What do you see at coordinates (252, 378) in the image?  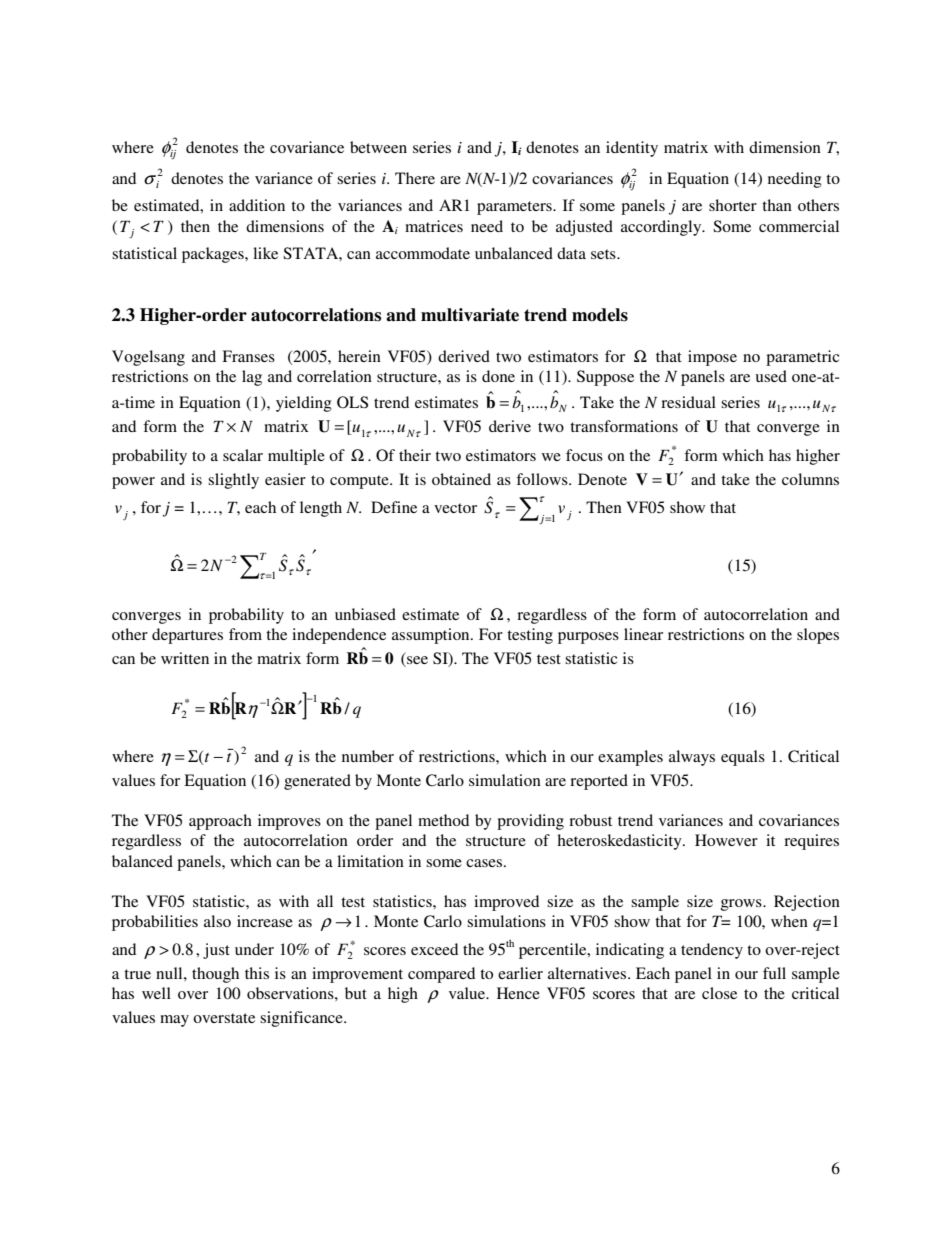 I see `lag` at bounding box center [252, 378].
